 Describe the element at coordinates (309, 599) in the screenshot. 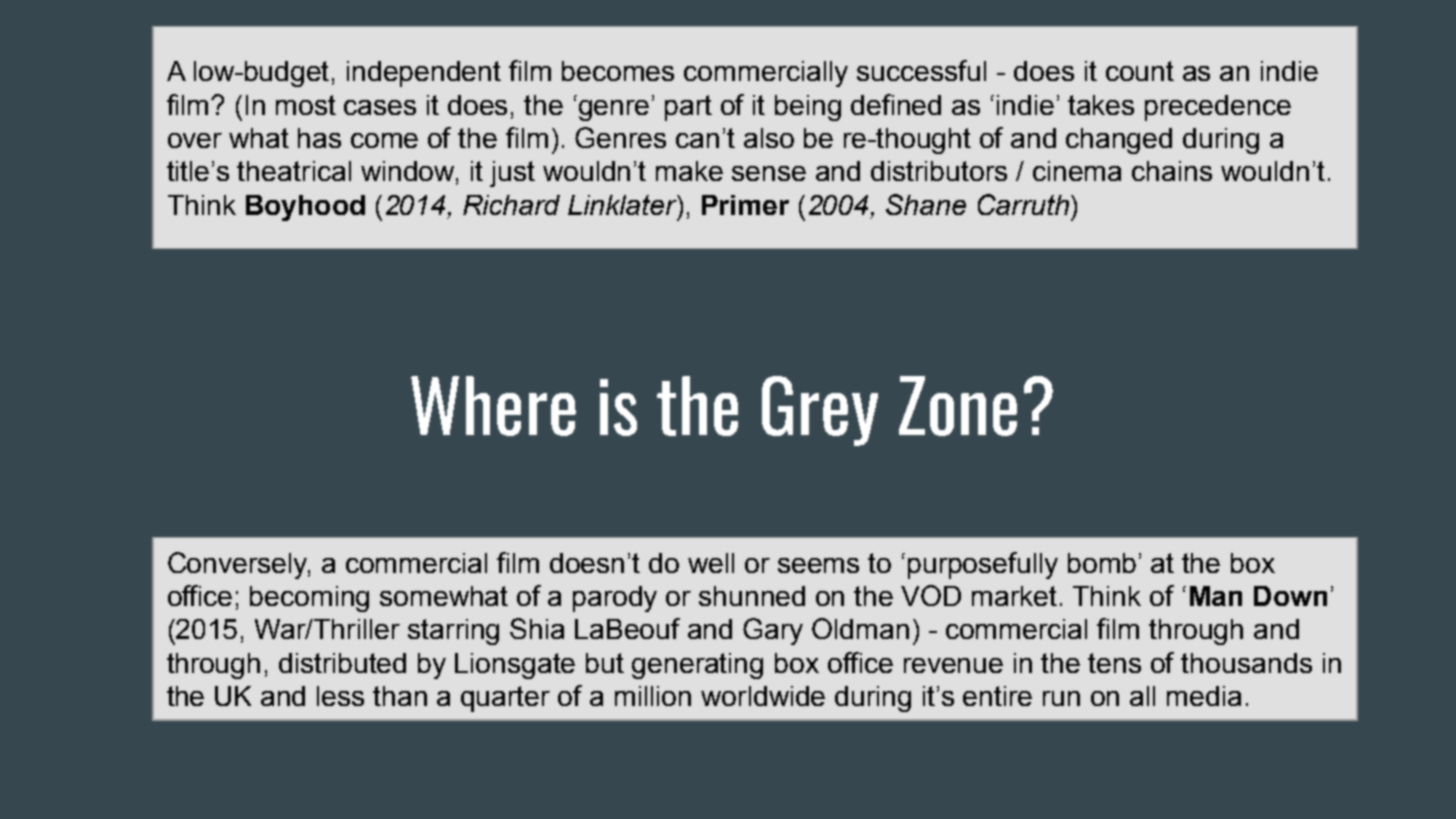

I see `becoming` at that location.
